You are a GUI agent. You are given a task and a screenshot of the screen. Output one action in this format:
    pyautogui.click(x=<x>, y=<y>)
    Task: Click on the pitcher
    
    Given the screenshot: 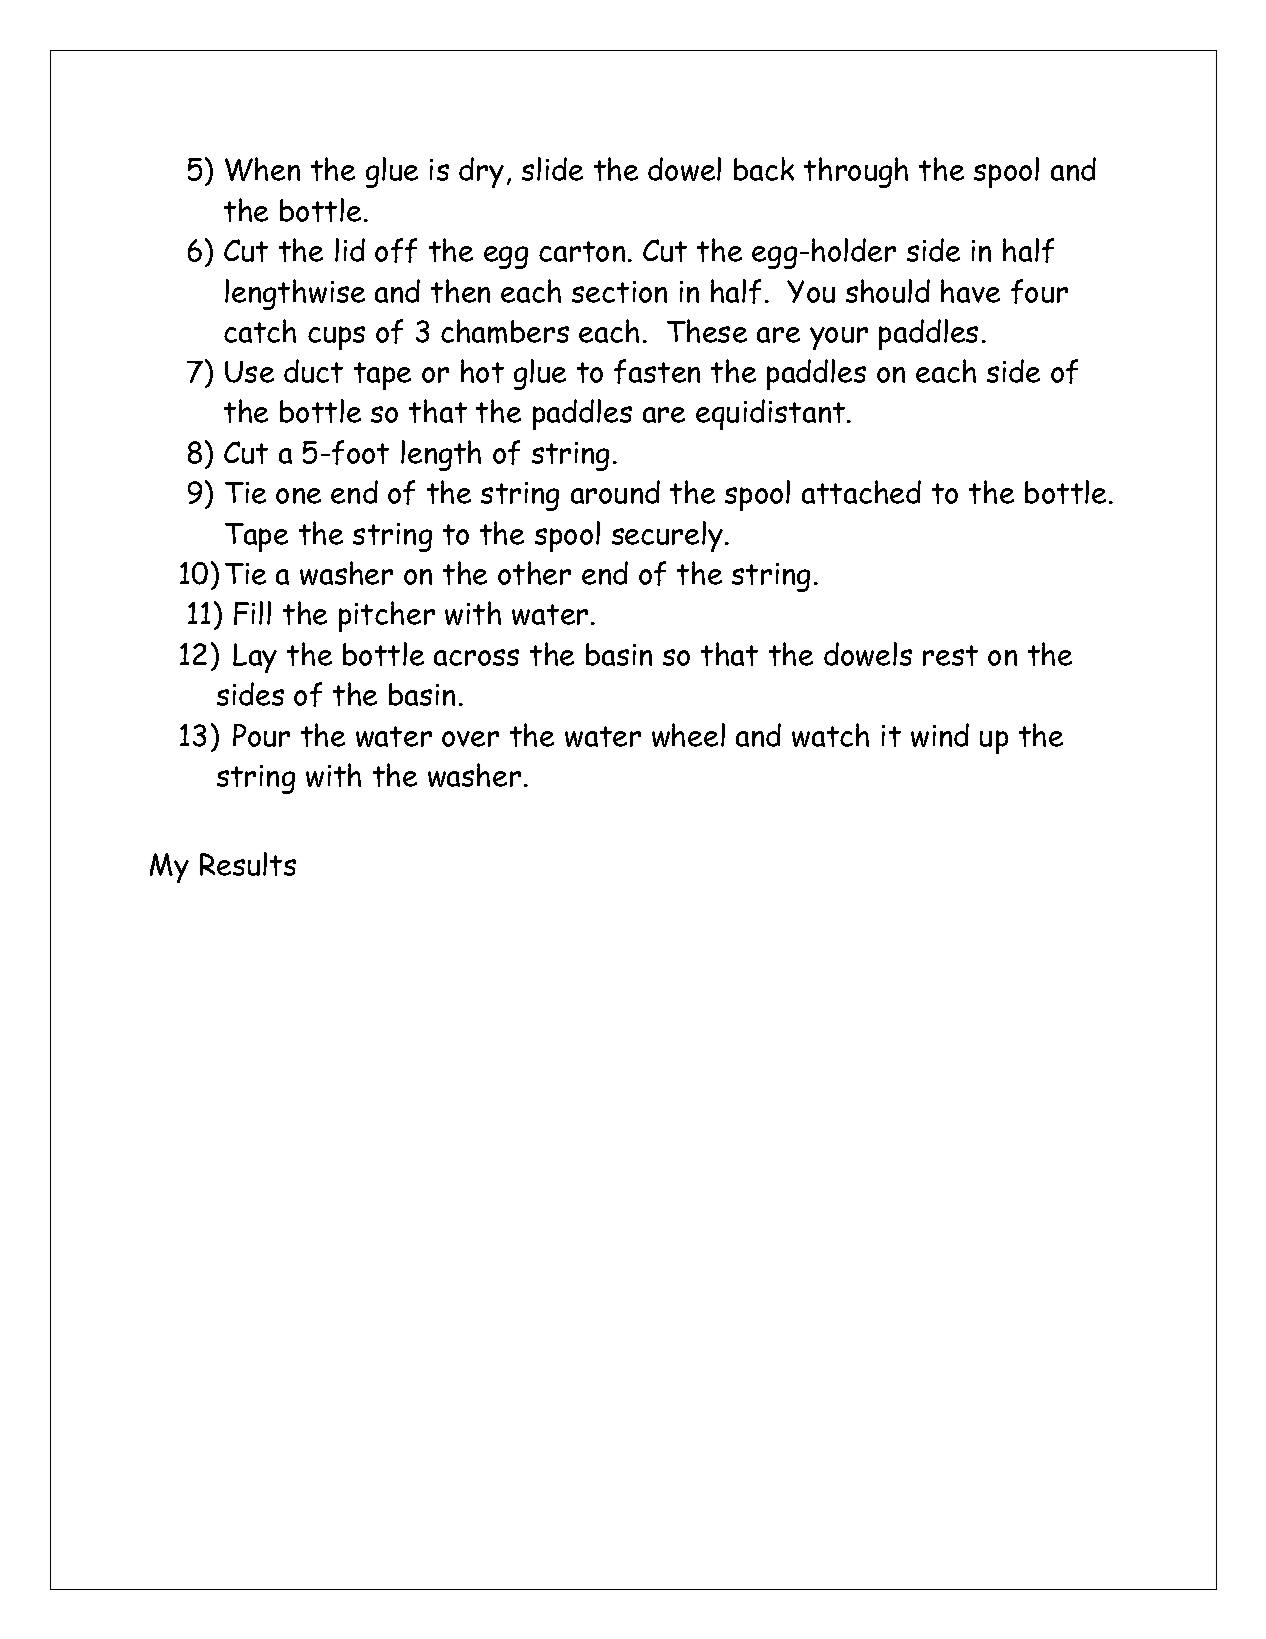 What is the action you would take?
    pyautogui.click(x=387, y=616)
